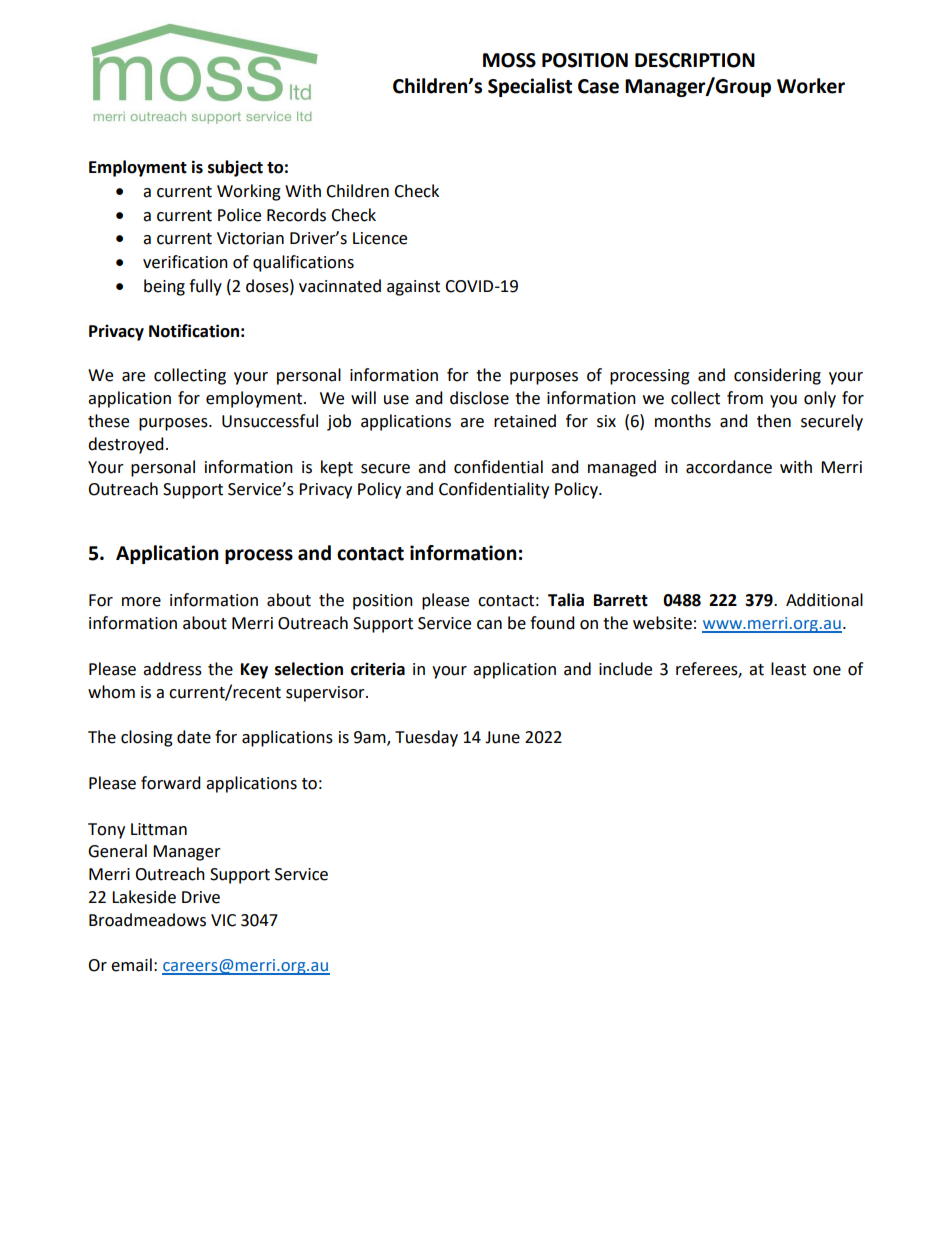 The height and width of the screenshot is (1233, 952). Describe the element at coordinates (337, 468) in the screenshot. I see `kept` at that location.
